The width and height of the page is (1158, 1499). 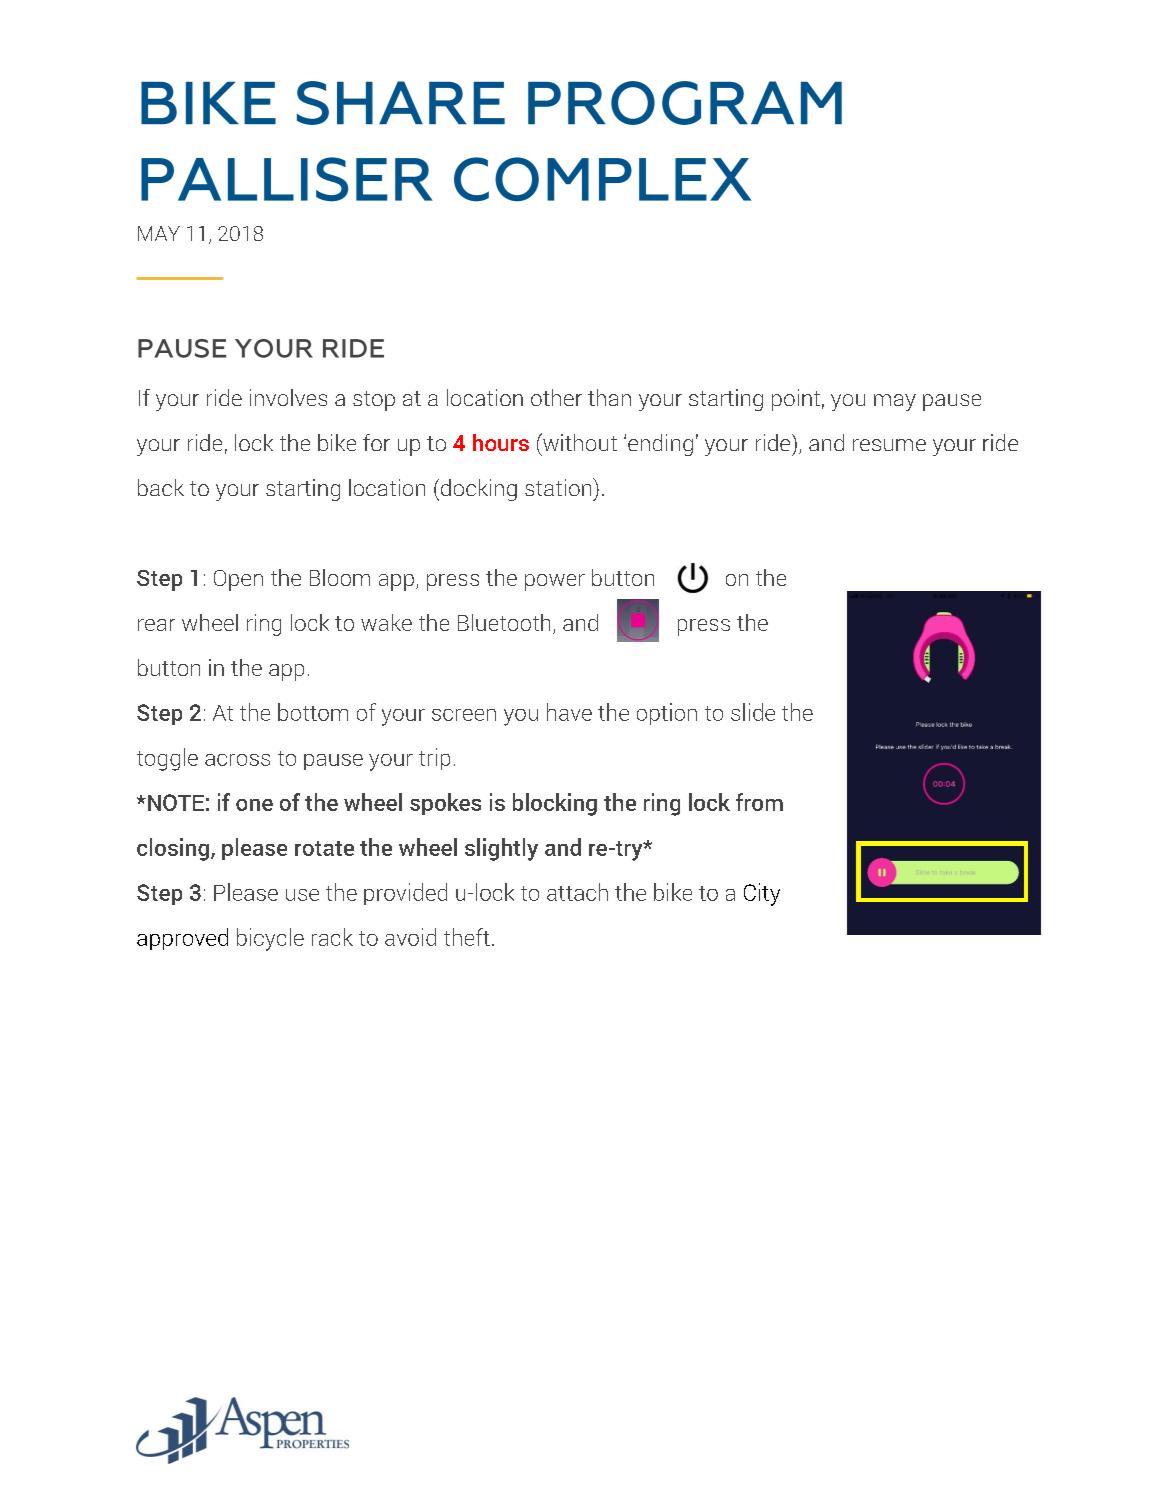 I want to click on have, so click(x=569, y=712).
